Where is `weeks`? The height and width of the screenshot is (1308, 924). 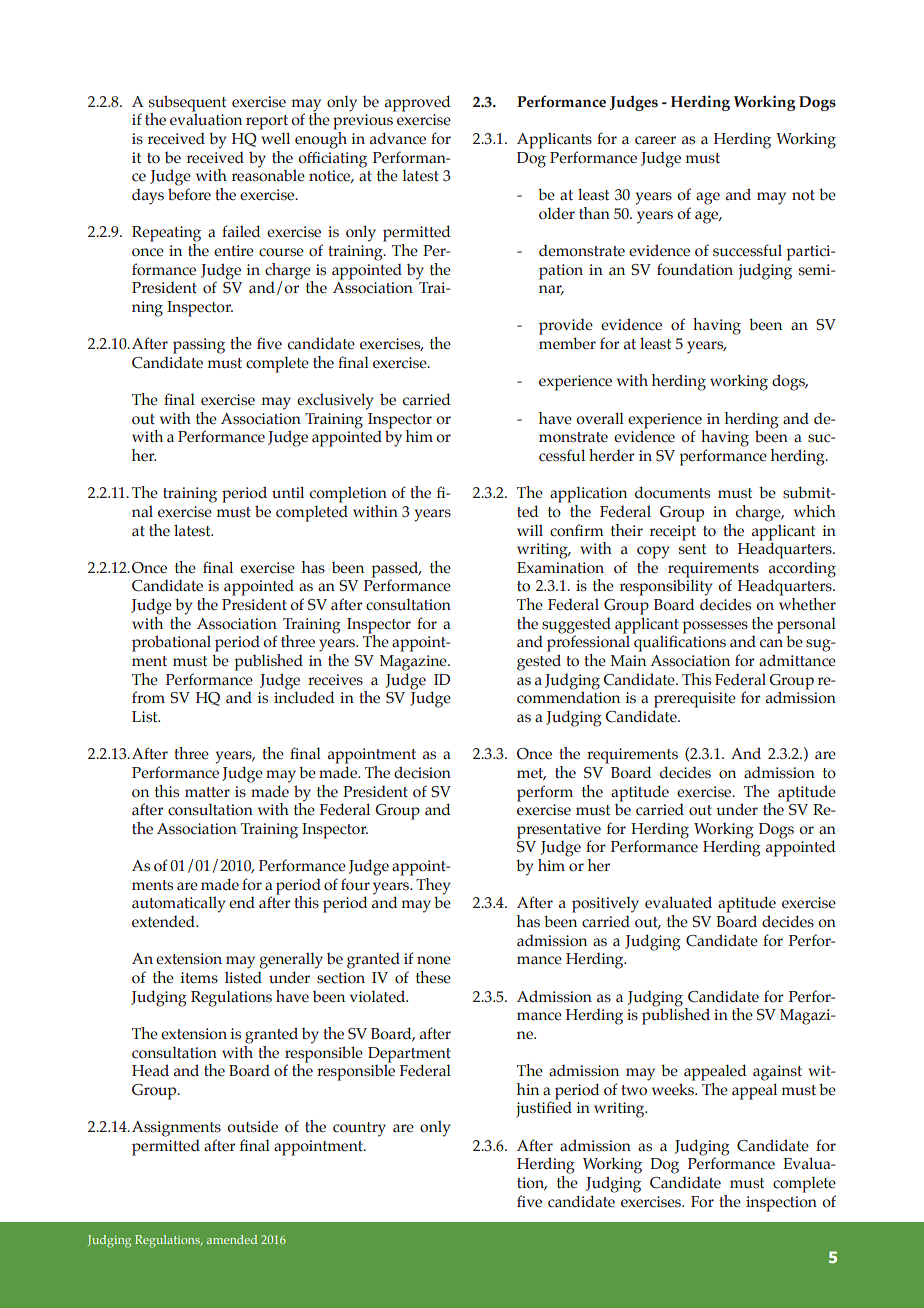 weeks is located at coordinates (674, 1089).
